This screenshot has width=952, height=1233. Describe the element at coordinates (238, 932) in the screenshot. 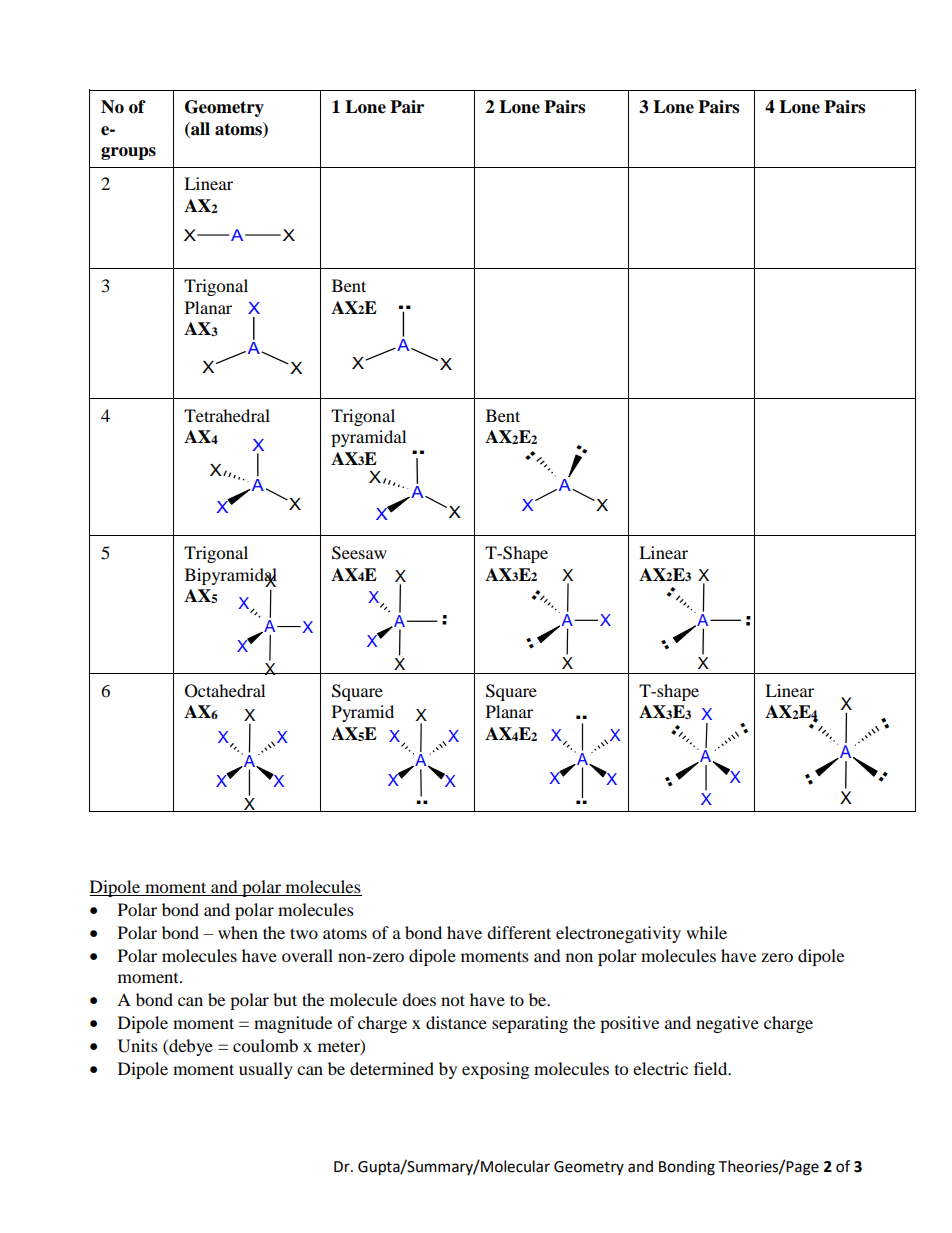

I see `when` at that location.
